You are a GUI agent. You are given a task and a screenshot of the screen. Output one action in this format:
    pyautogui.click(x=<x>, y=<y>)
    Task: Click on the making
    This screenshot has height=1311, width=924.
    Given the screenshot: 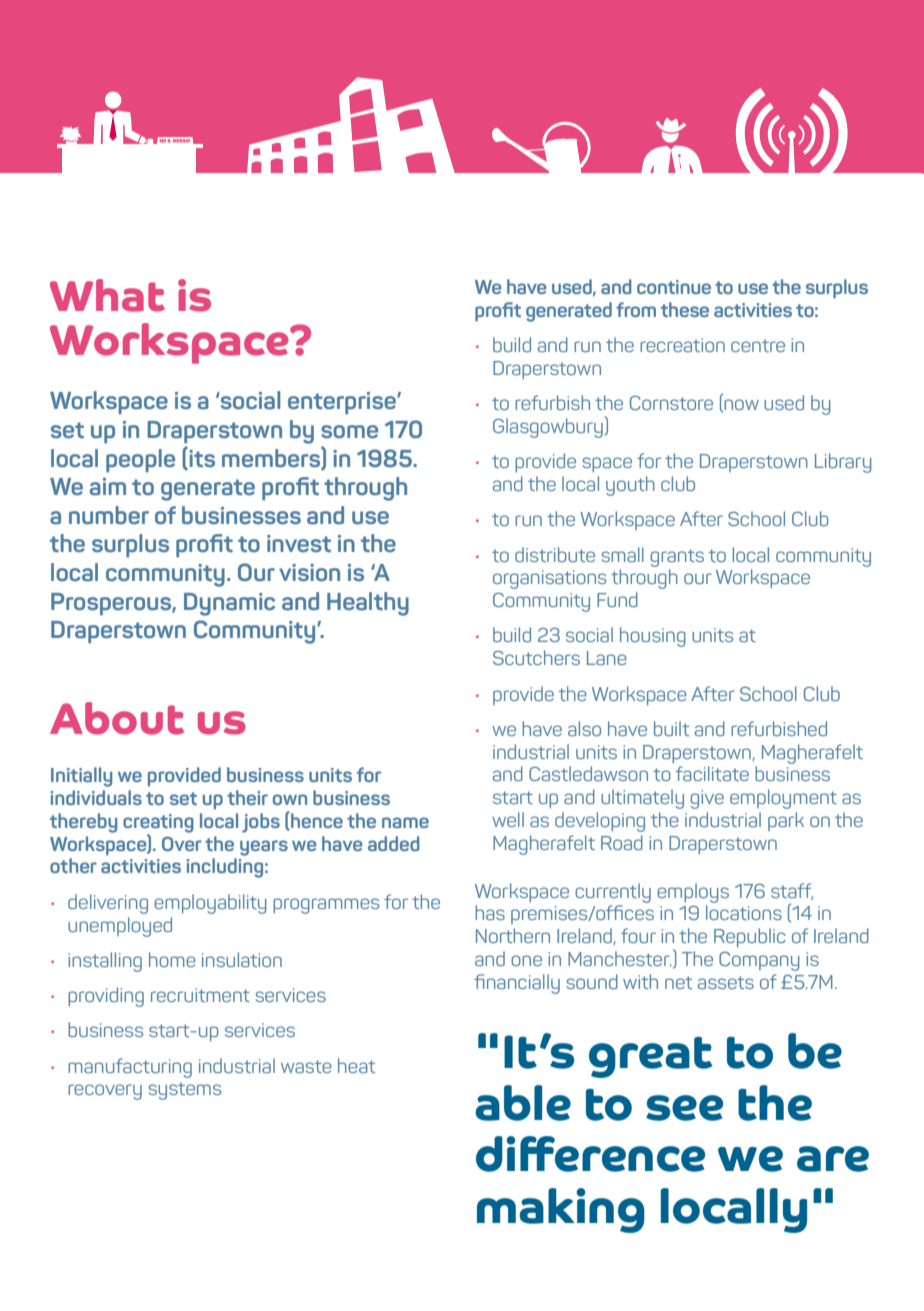 What is the action you would take?
    pyautogui.click(x=561, y=1210)
